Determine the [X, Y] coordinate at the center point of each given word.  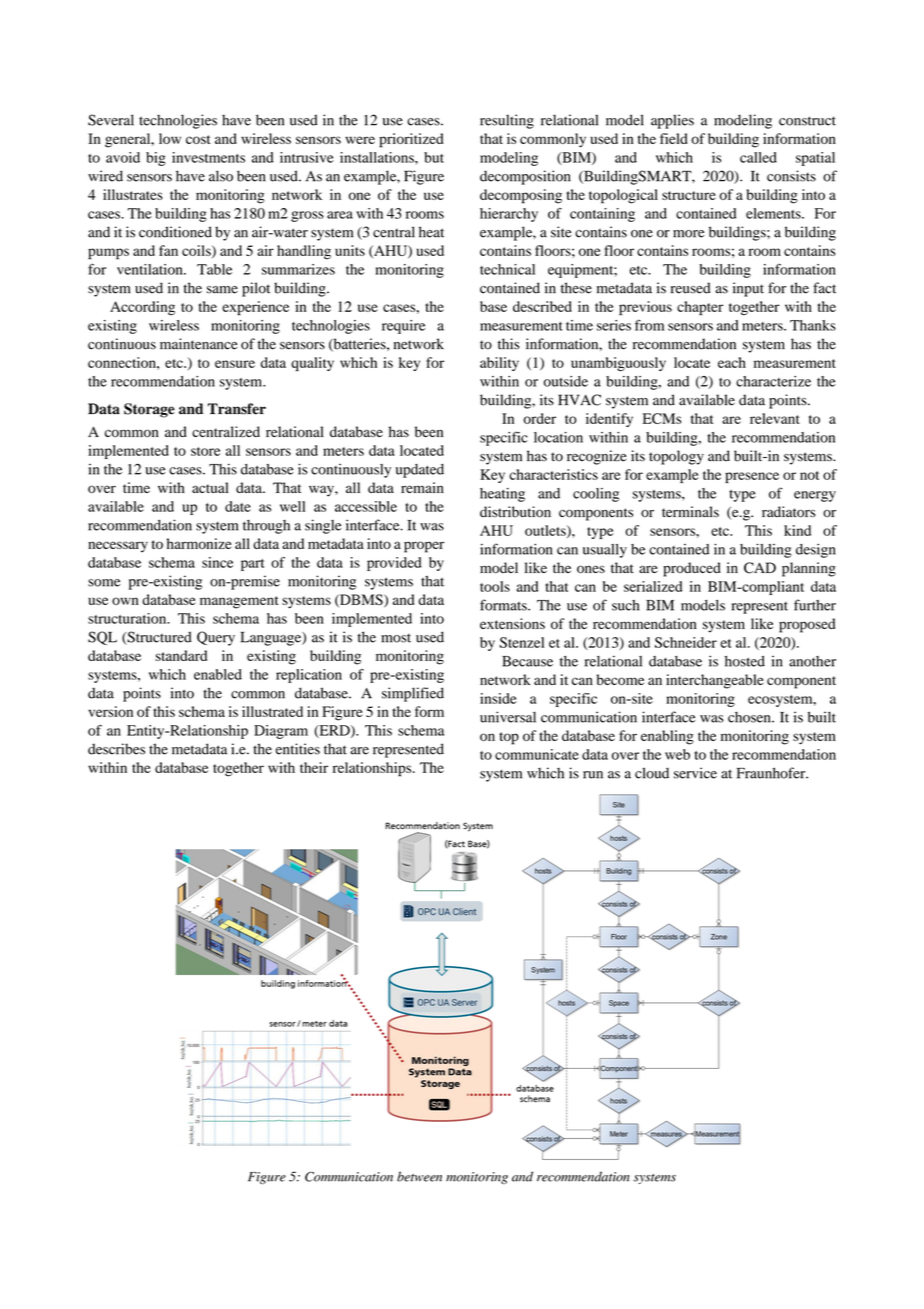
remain [422, 487]
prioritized [411, 140]
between [419, 1176]
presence [752, 477]
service [695, 773]
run [593, 775]
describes [116, 749]
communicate [537, 754]
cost [198, 139]
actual [210, 487]
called [758, 157]
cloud [652, 773]
